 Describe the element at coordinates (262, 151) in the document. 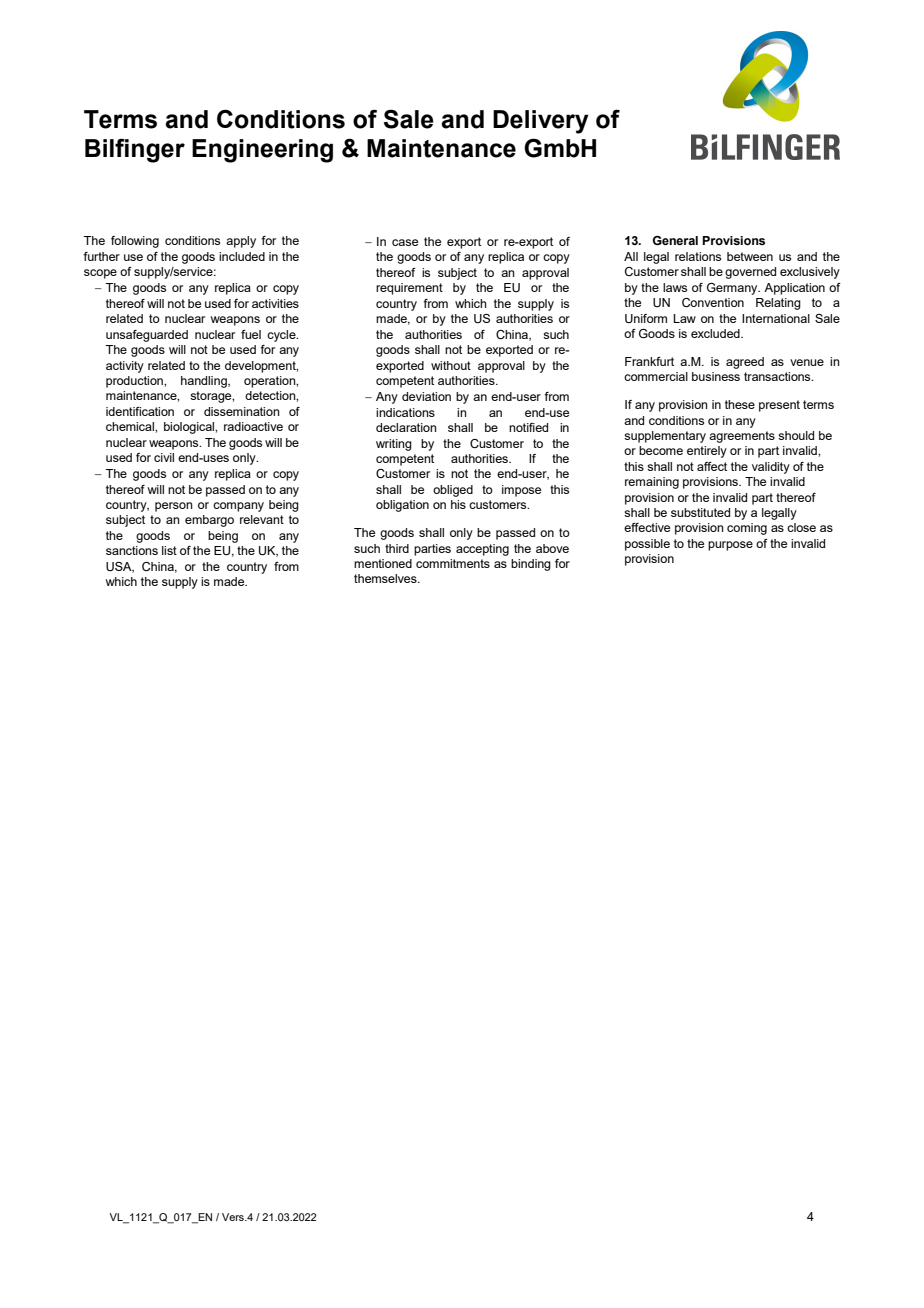

I see `Engineering` at that location.
